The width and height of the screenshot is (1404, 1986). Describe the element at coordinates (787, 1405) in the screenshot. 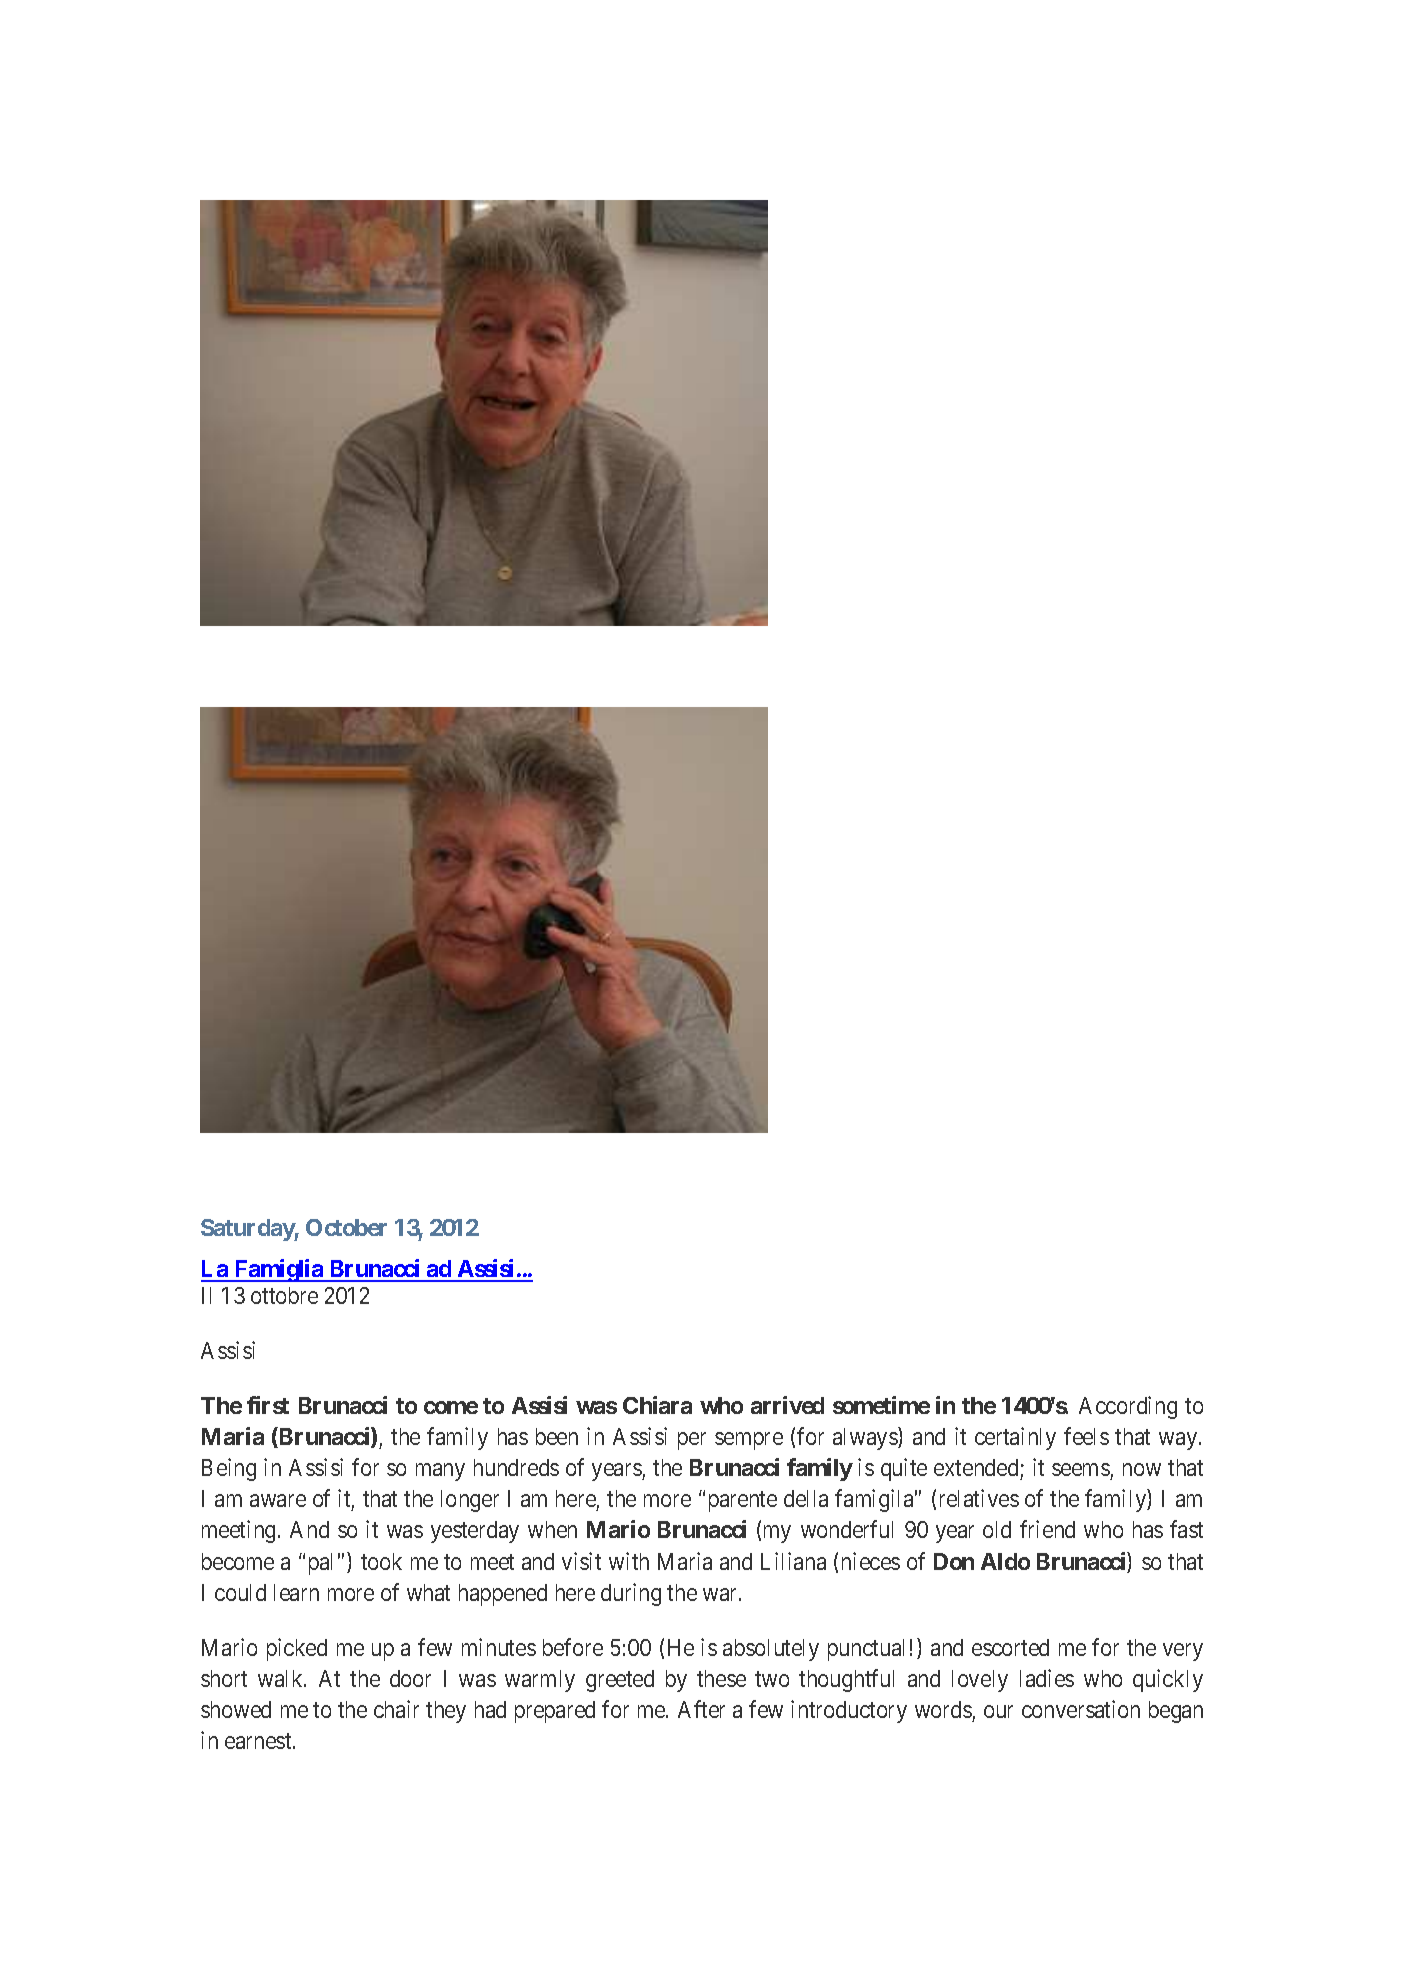

I see `arrived` at that location.
